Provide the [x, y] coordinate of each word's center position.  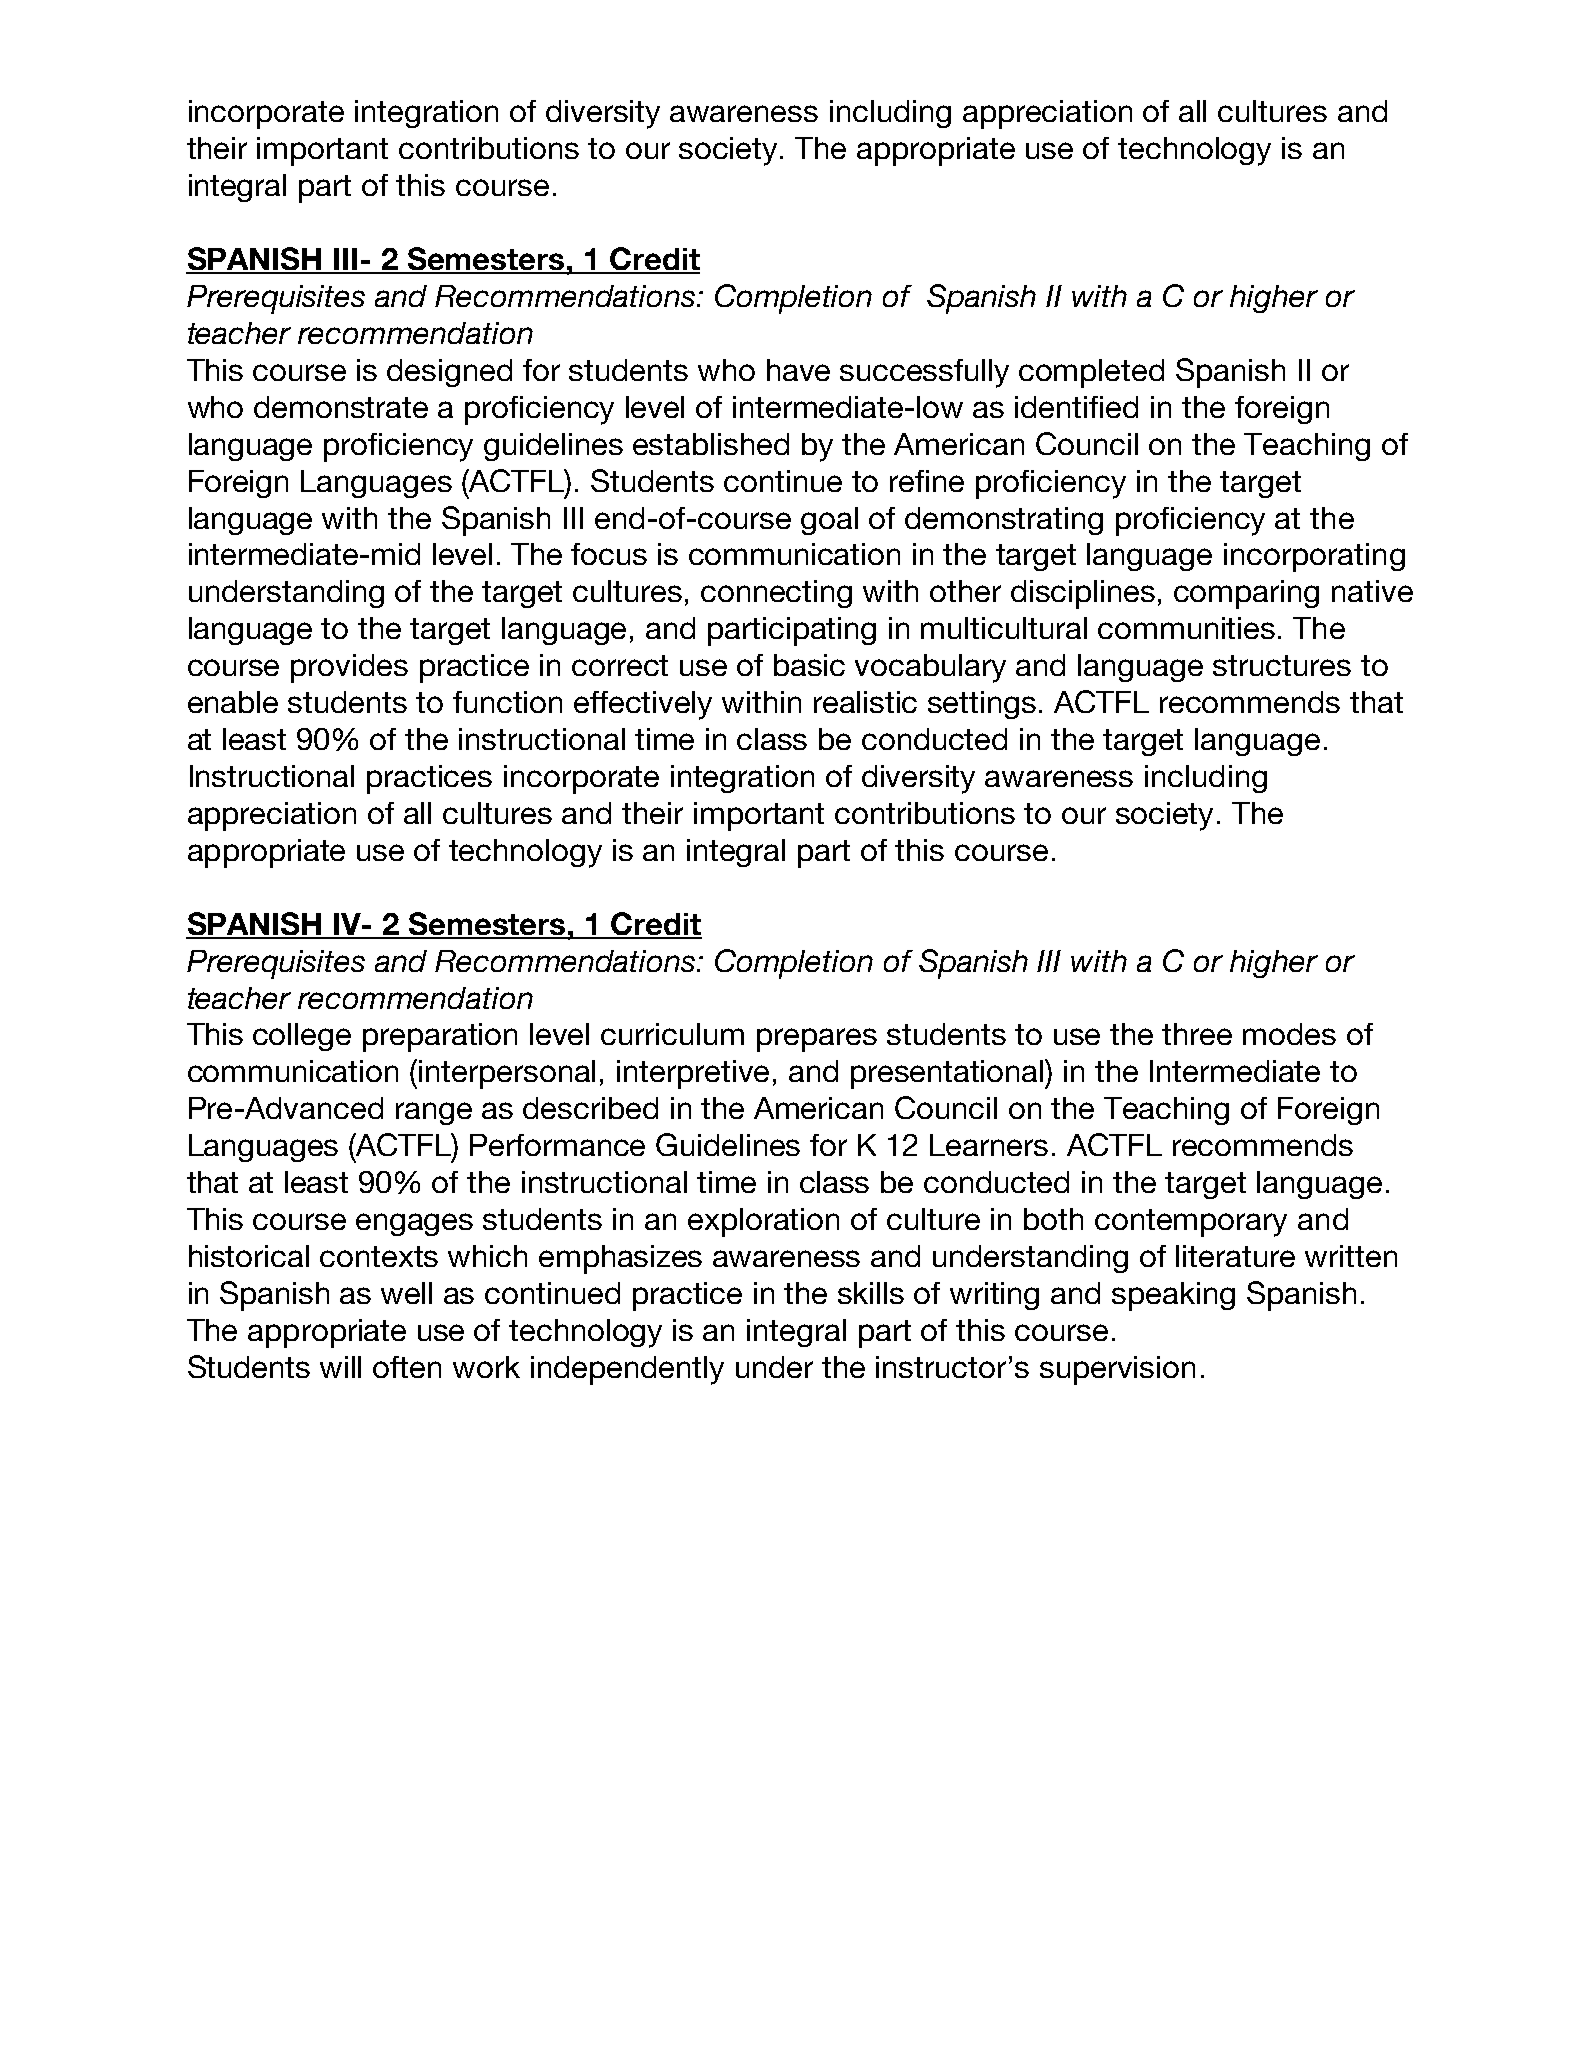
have [798, 370]
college [302, 1037]
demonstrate [341, 407]
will [340, 1367]
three [1197, 1034]
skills [871, 1293]
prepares [817, 1040]
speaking [1173, 1296]
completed [1091, 373]
